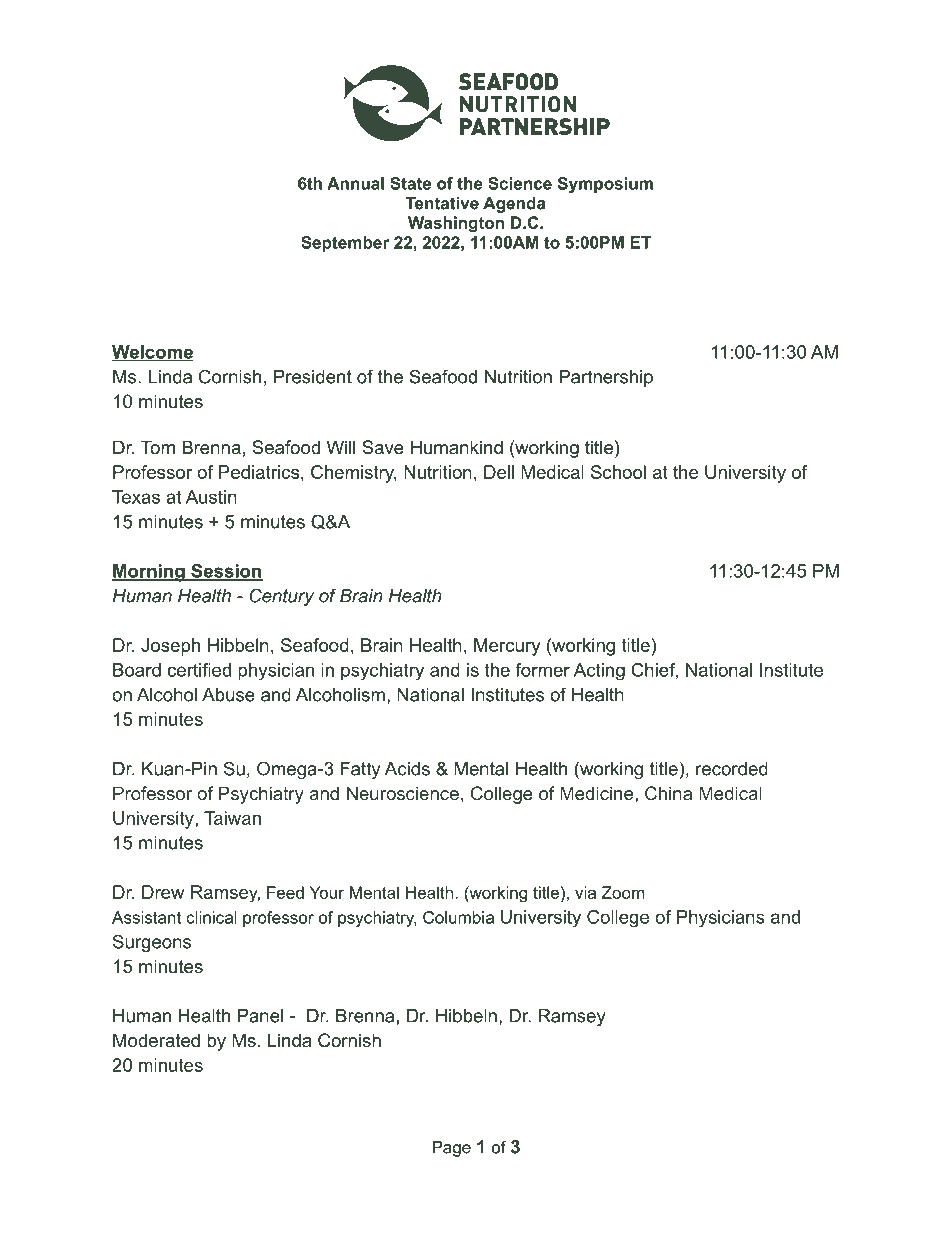  I want to click on September, so click(345, 244).
